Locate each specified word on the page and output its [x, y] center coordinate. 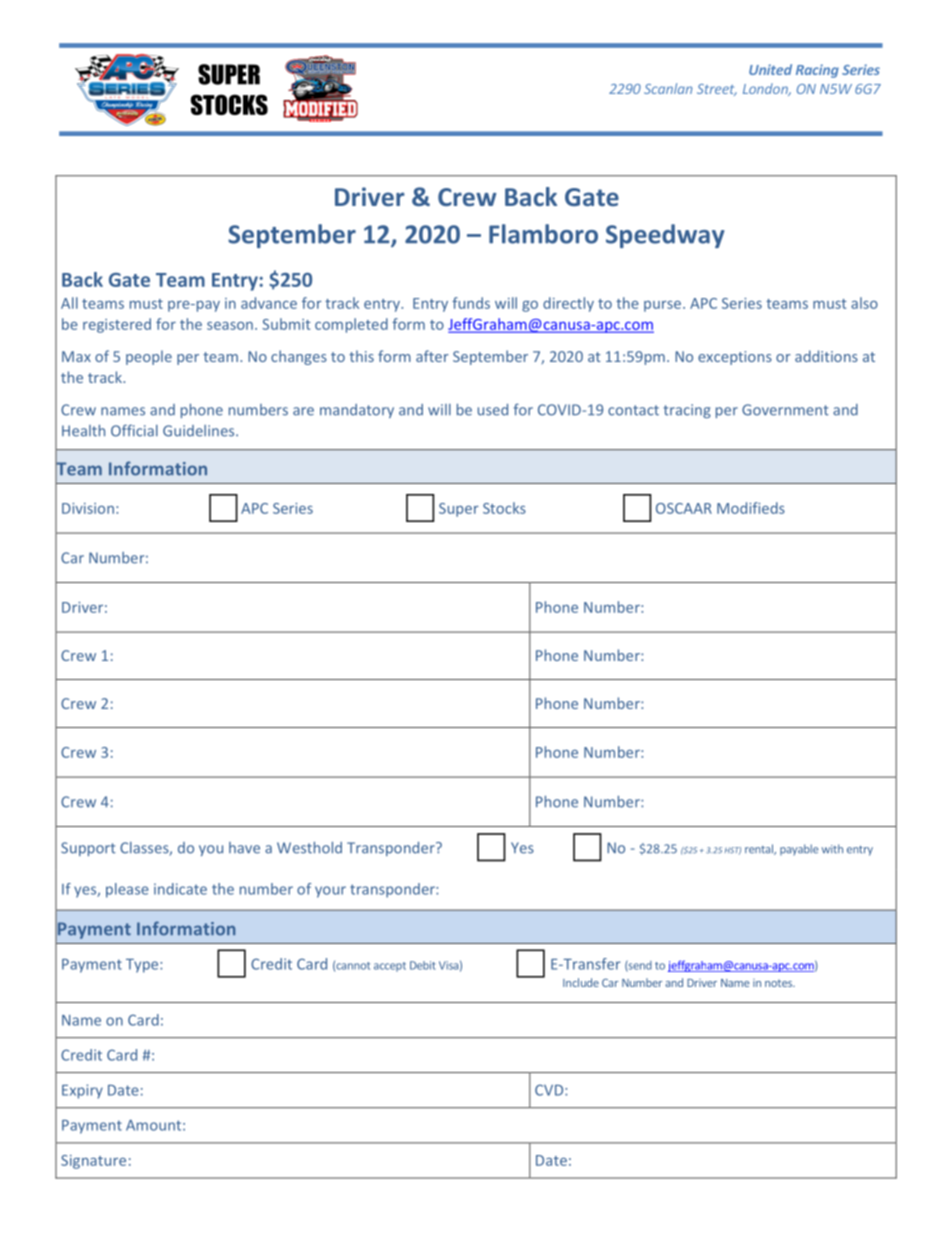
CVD [550, 1090]
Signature [93, 1162]
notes [779, 983]
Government [785, 410]
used [493, 410]
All [69, 303]
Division [88, 508]
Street [717, 90]
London [766, 89]
